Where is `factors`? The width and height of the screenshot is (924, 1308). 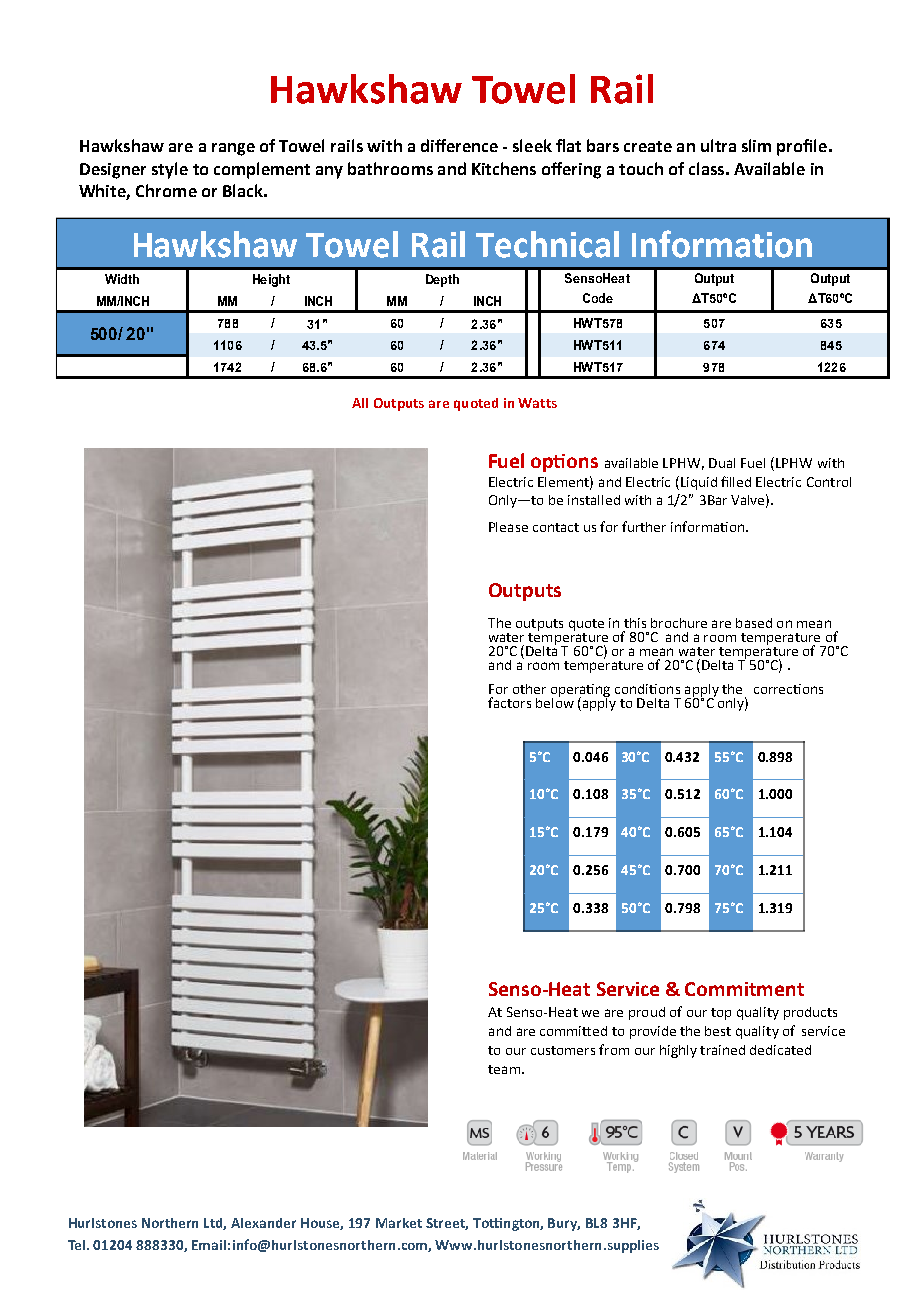
factors is located at coordinates (509, 702).
